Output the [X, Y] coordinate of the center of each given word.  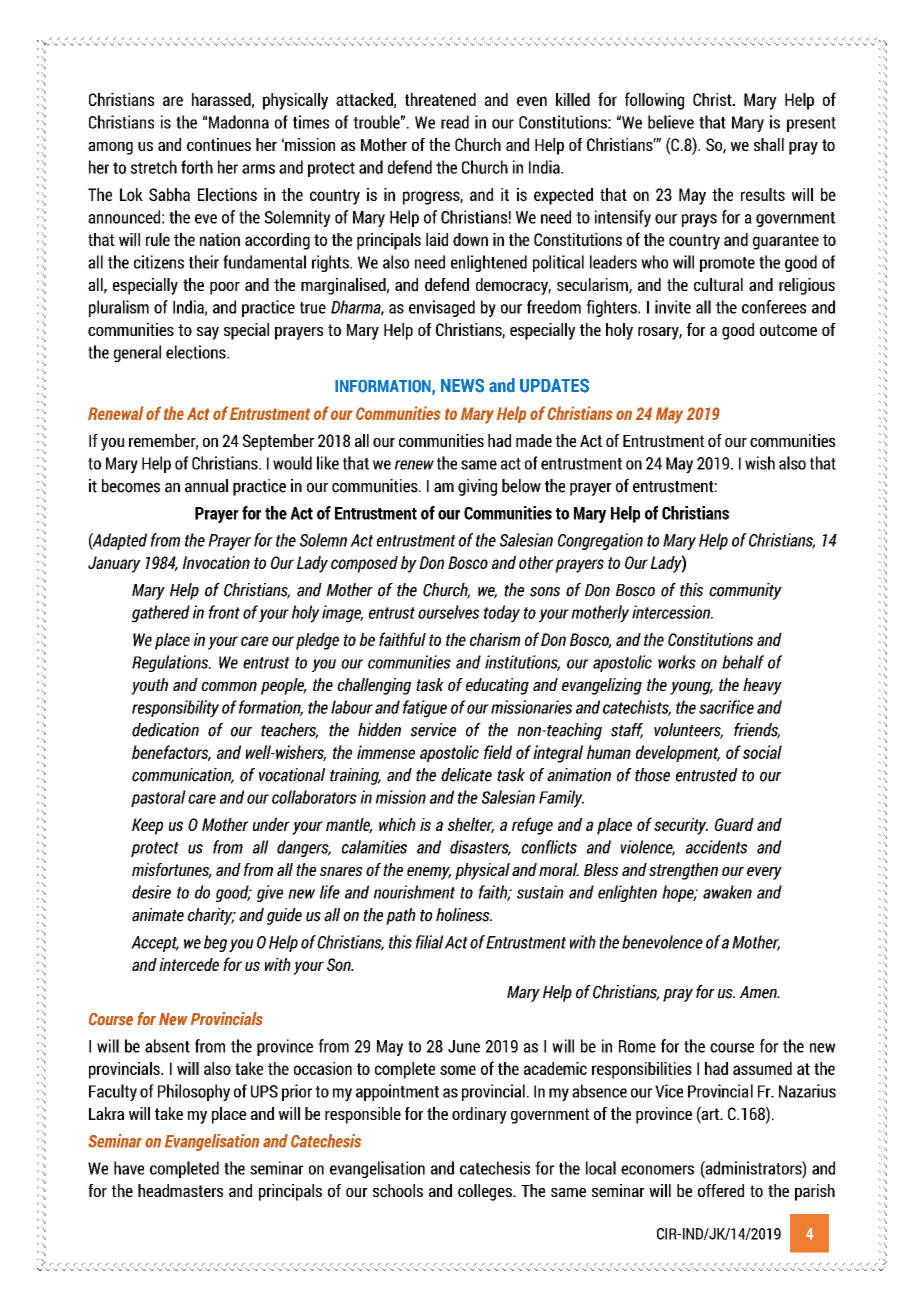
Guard [734, 824]
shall [769, 144]
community [745, 591]
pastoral [158, 798]
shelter [471, 825]
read [455, 122]
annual [206, 486]
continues [219, 144]
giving [477, 487]
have [129, 1168]
